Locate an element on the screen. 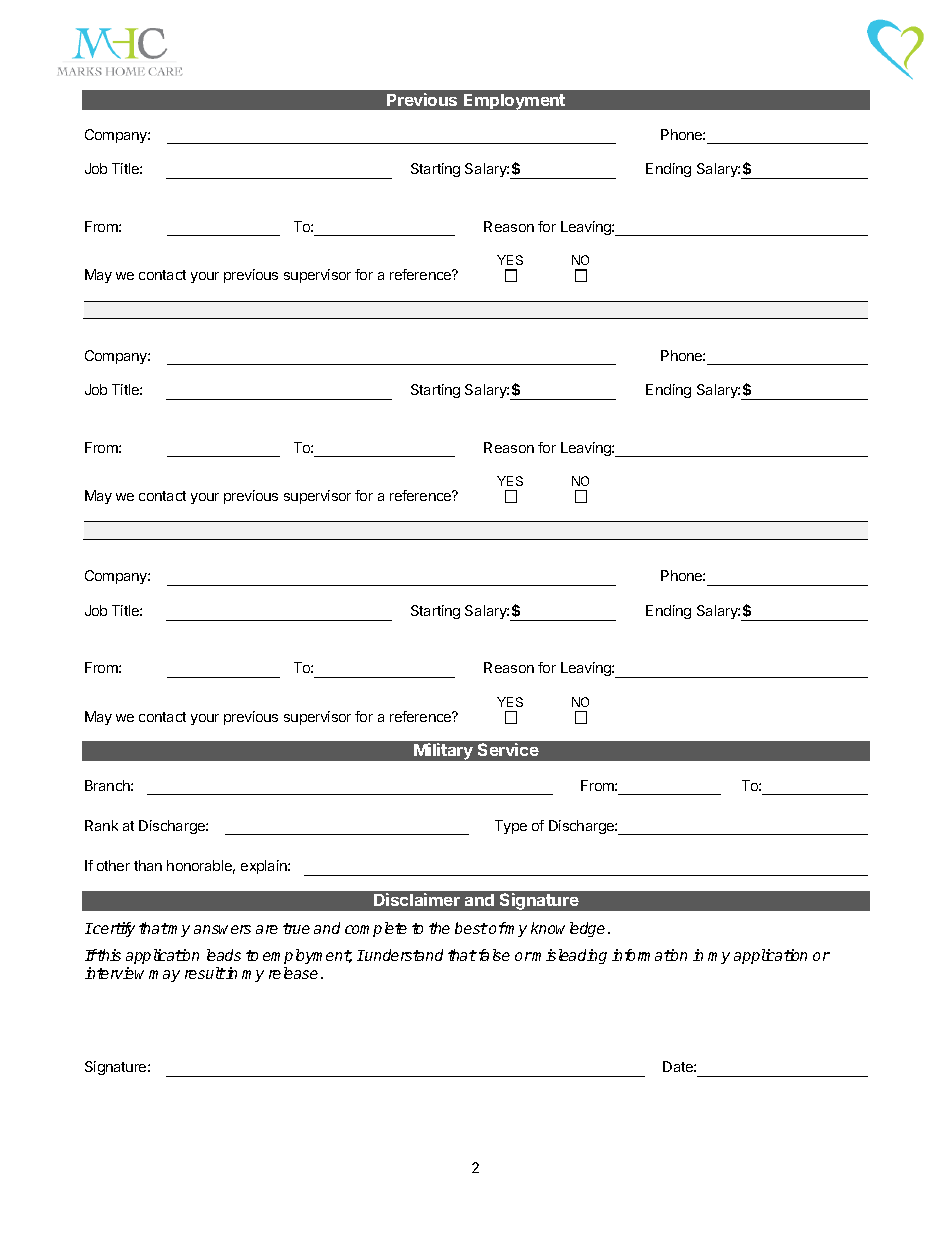 This screenshot has height=1233, width=952. complete is located at coordinates (376, 929).
